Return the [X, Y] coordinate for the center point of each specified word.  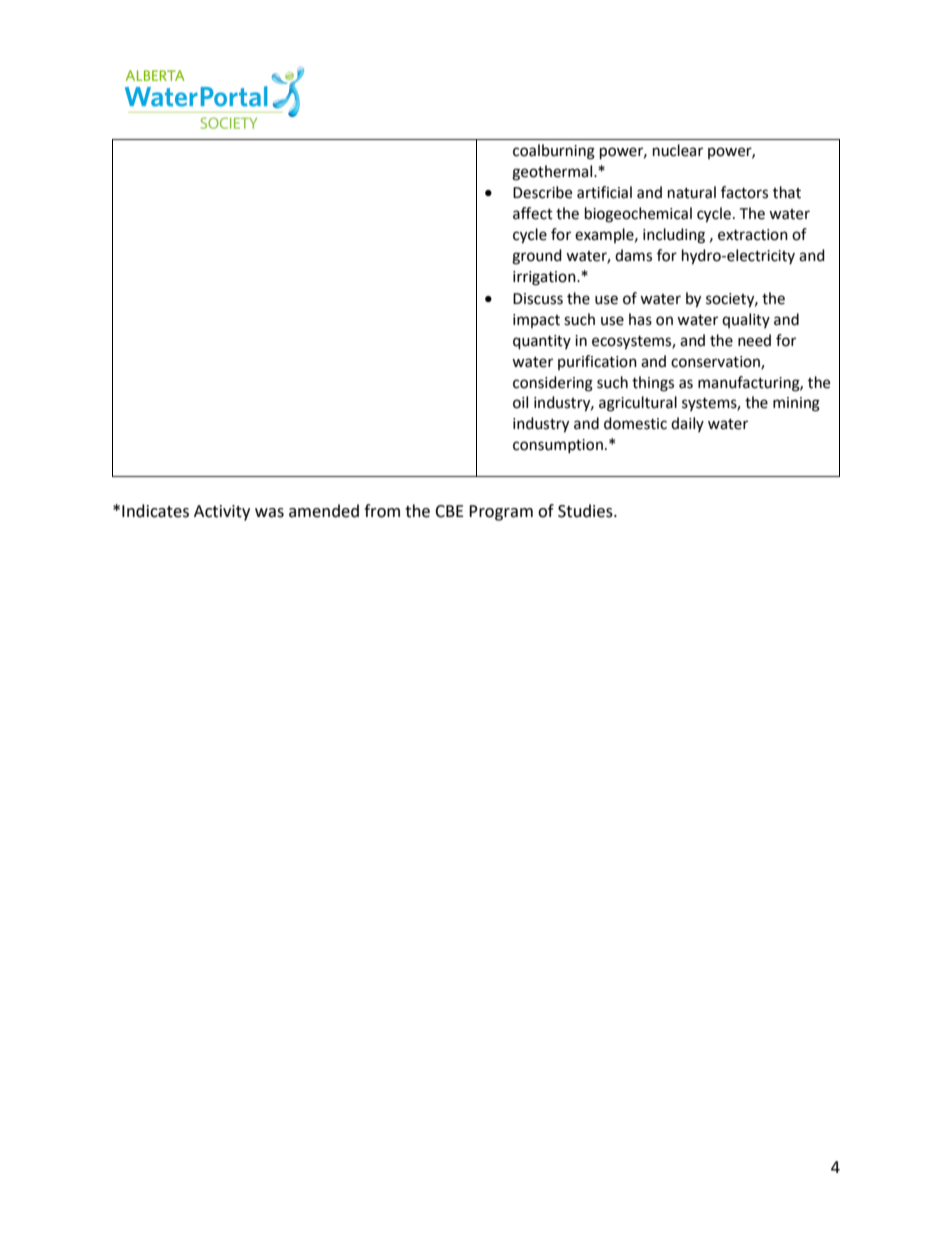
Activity [222, 513]
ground [537, 257]
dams [633, 255]
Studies [586, 511]
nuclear [678, 150]
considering [553, 384]
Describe [542, 192]
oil [520, 402]
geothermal [553, 173]
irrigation [545, 278]
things [653, 384]
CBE [449, 511]
